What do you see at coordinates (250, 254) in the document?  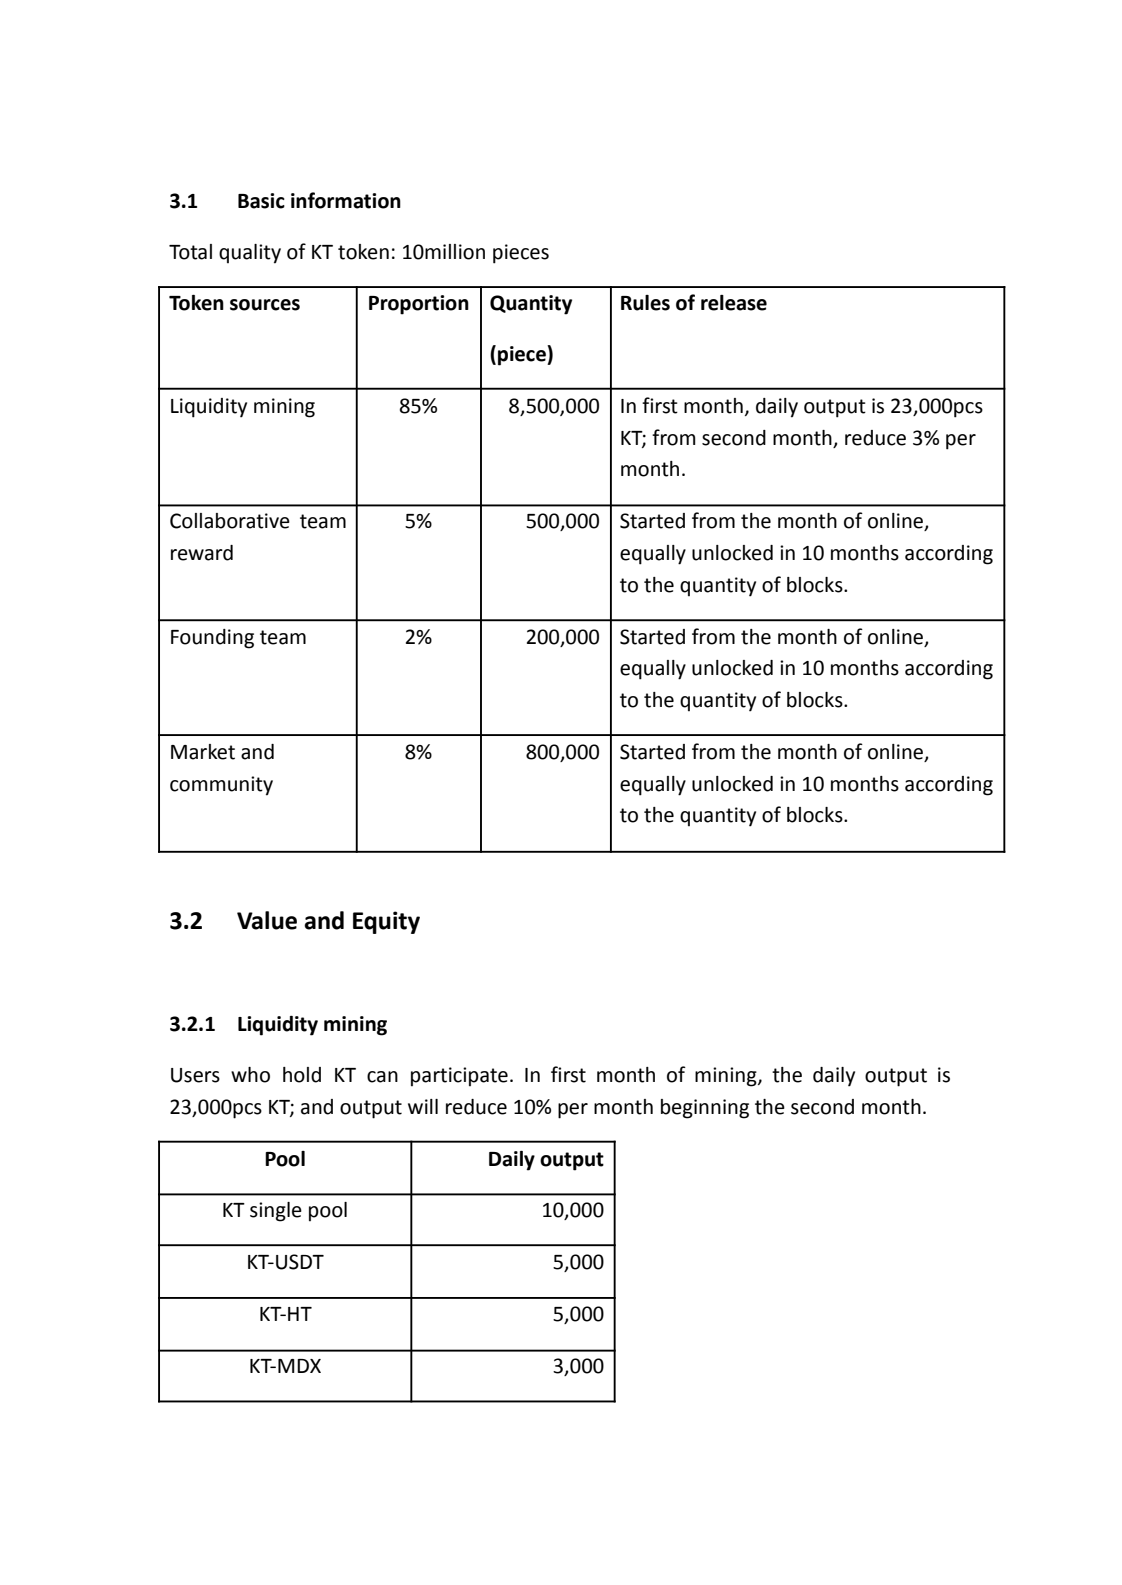 I see `quality` at bounding box center [250, 254].
